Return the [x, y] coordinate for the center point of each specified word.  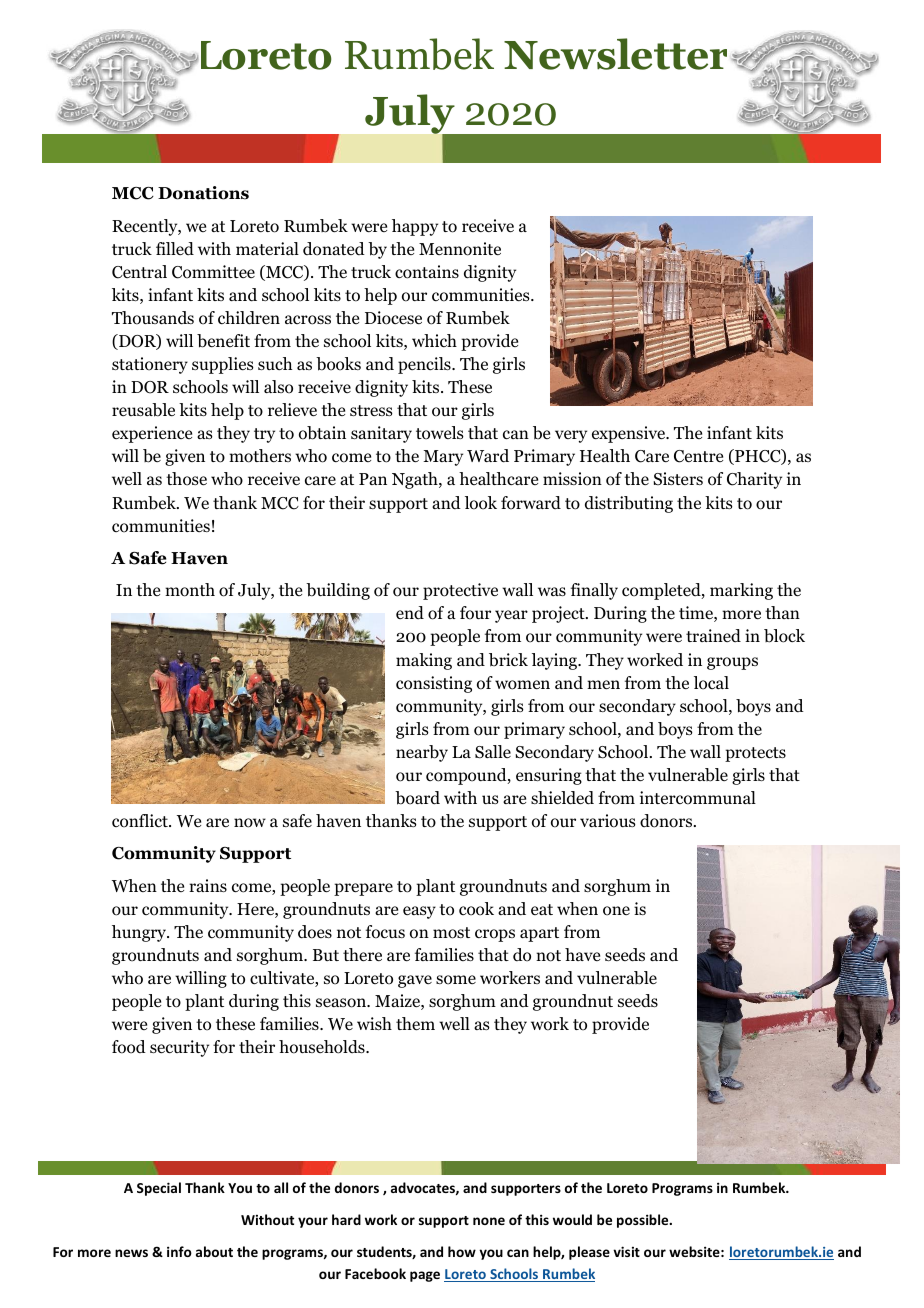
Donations [203, 193]
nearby [422, 753]
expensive [630, 434]
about [214, 1251]
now [250, 823]
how [462, 1251]
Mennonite [460, 249]
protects [755, 754]
